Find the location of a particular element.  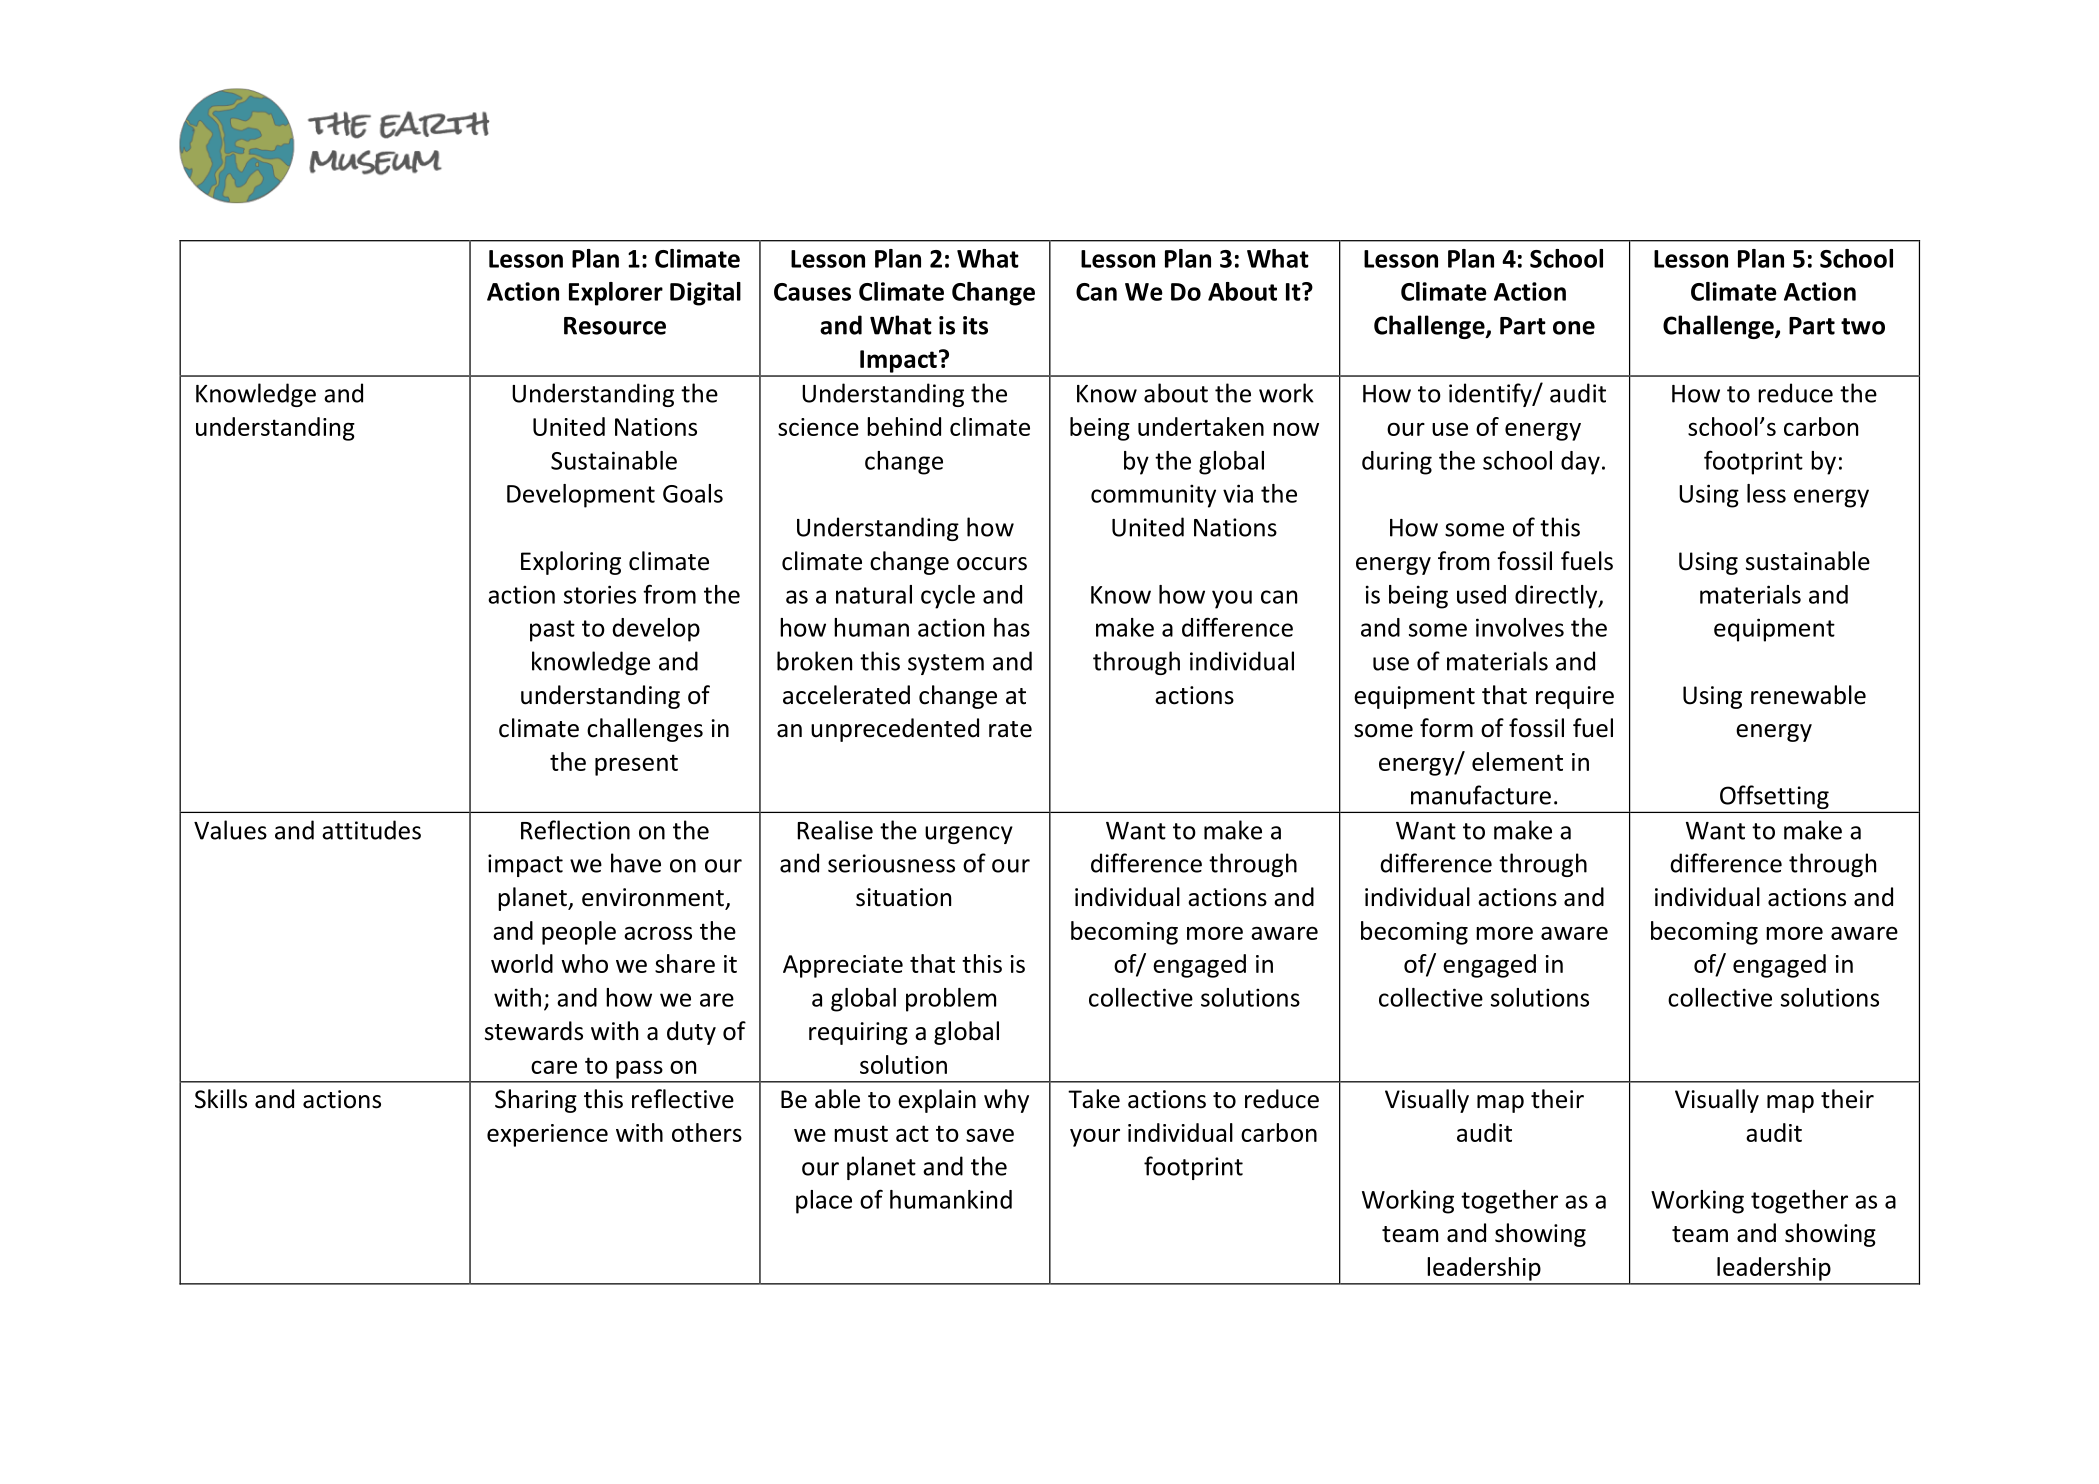

your is located at coordinates (1095, 1137).
